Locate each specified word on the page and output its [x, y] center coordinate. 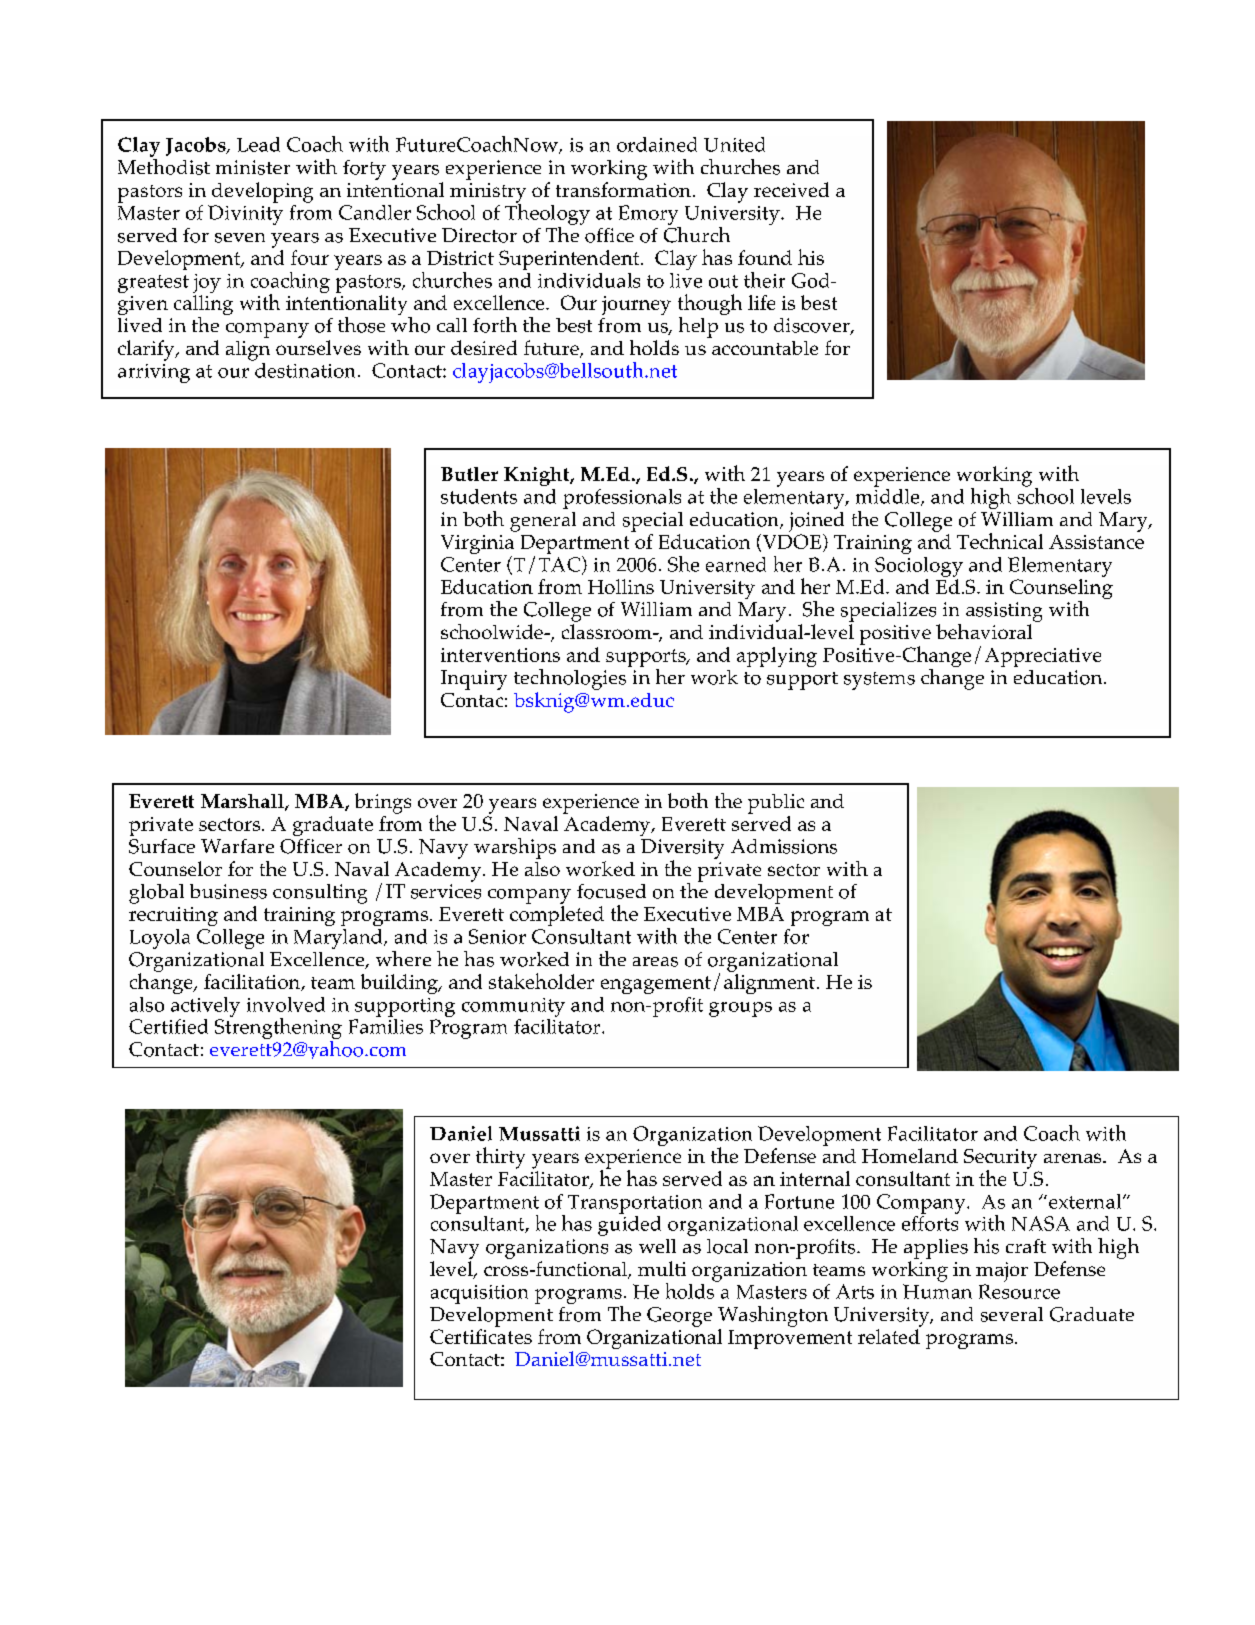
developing [262, 192]
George [679, 1317]
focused [611, 891]
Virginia [477, 546]
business [228, 891]
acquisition [479, 1294]
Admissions [784, 846]
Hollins [621, 586]
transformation [623, 189]
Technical [1000, 541]
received [791, 189]
